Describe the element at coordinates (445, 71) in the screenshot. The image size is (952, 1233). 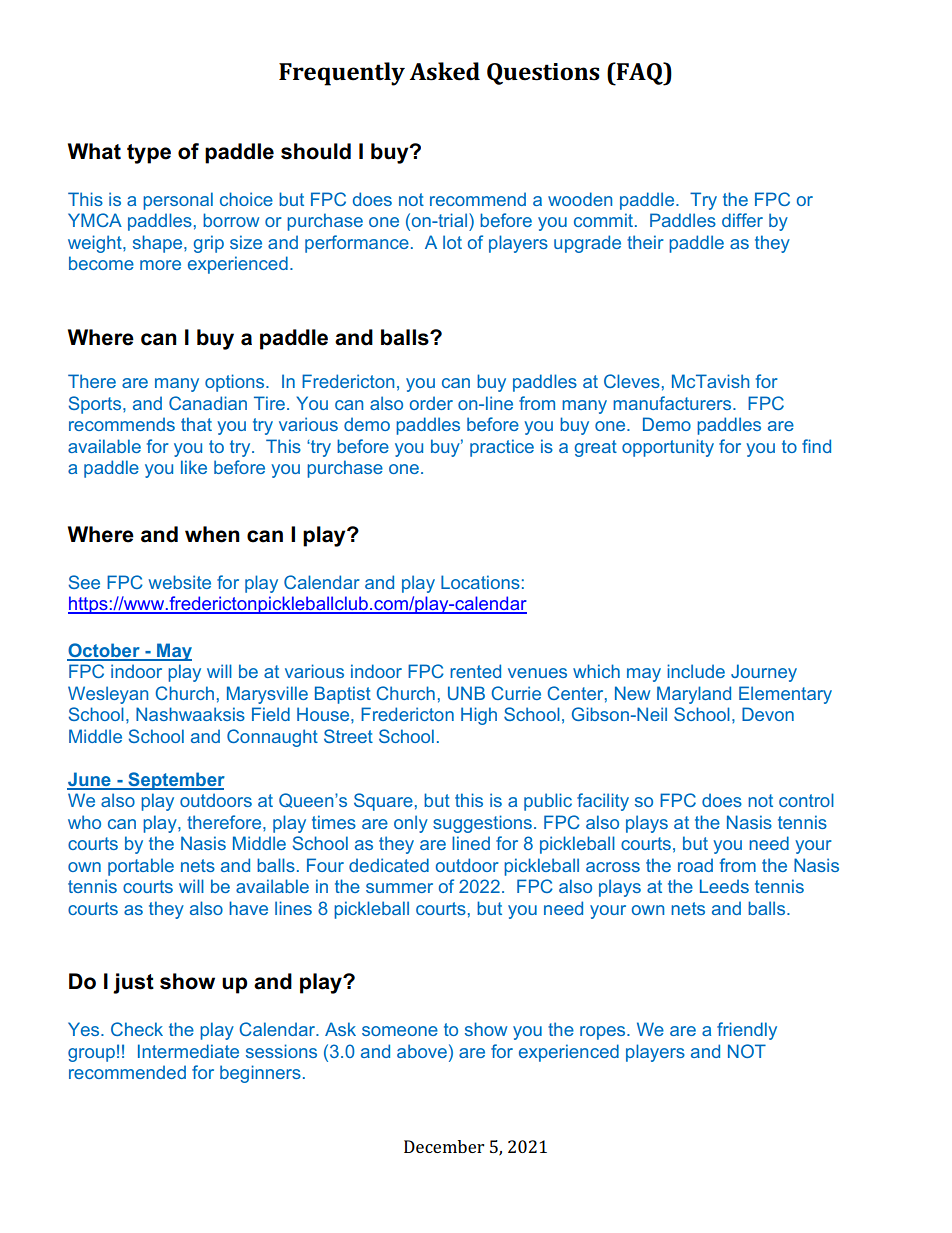
I see `Asked` at that location.
